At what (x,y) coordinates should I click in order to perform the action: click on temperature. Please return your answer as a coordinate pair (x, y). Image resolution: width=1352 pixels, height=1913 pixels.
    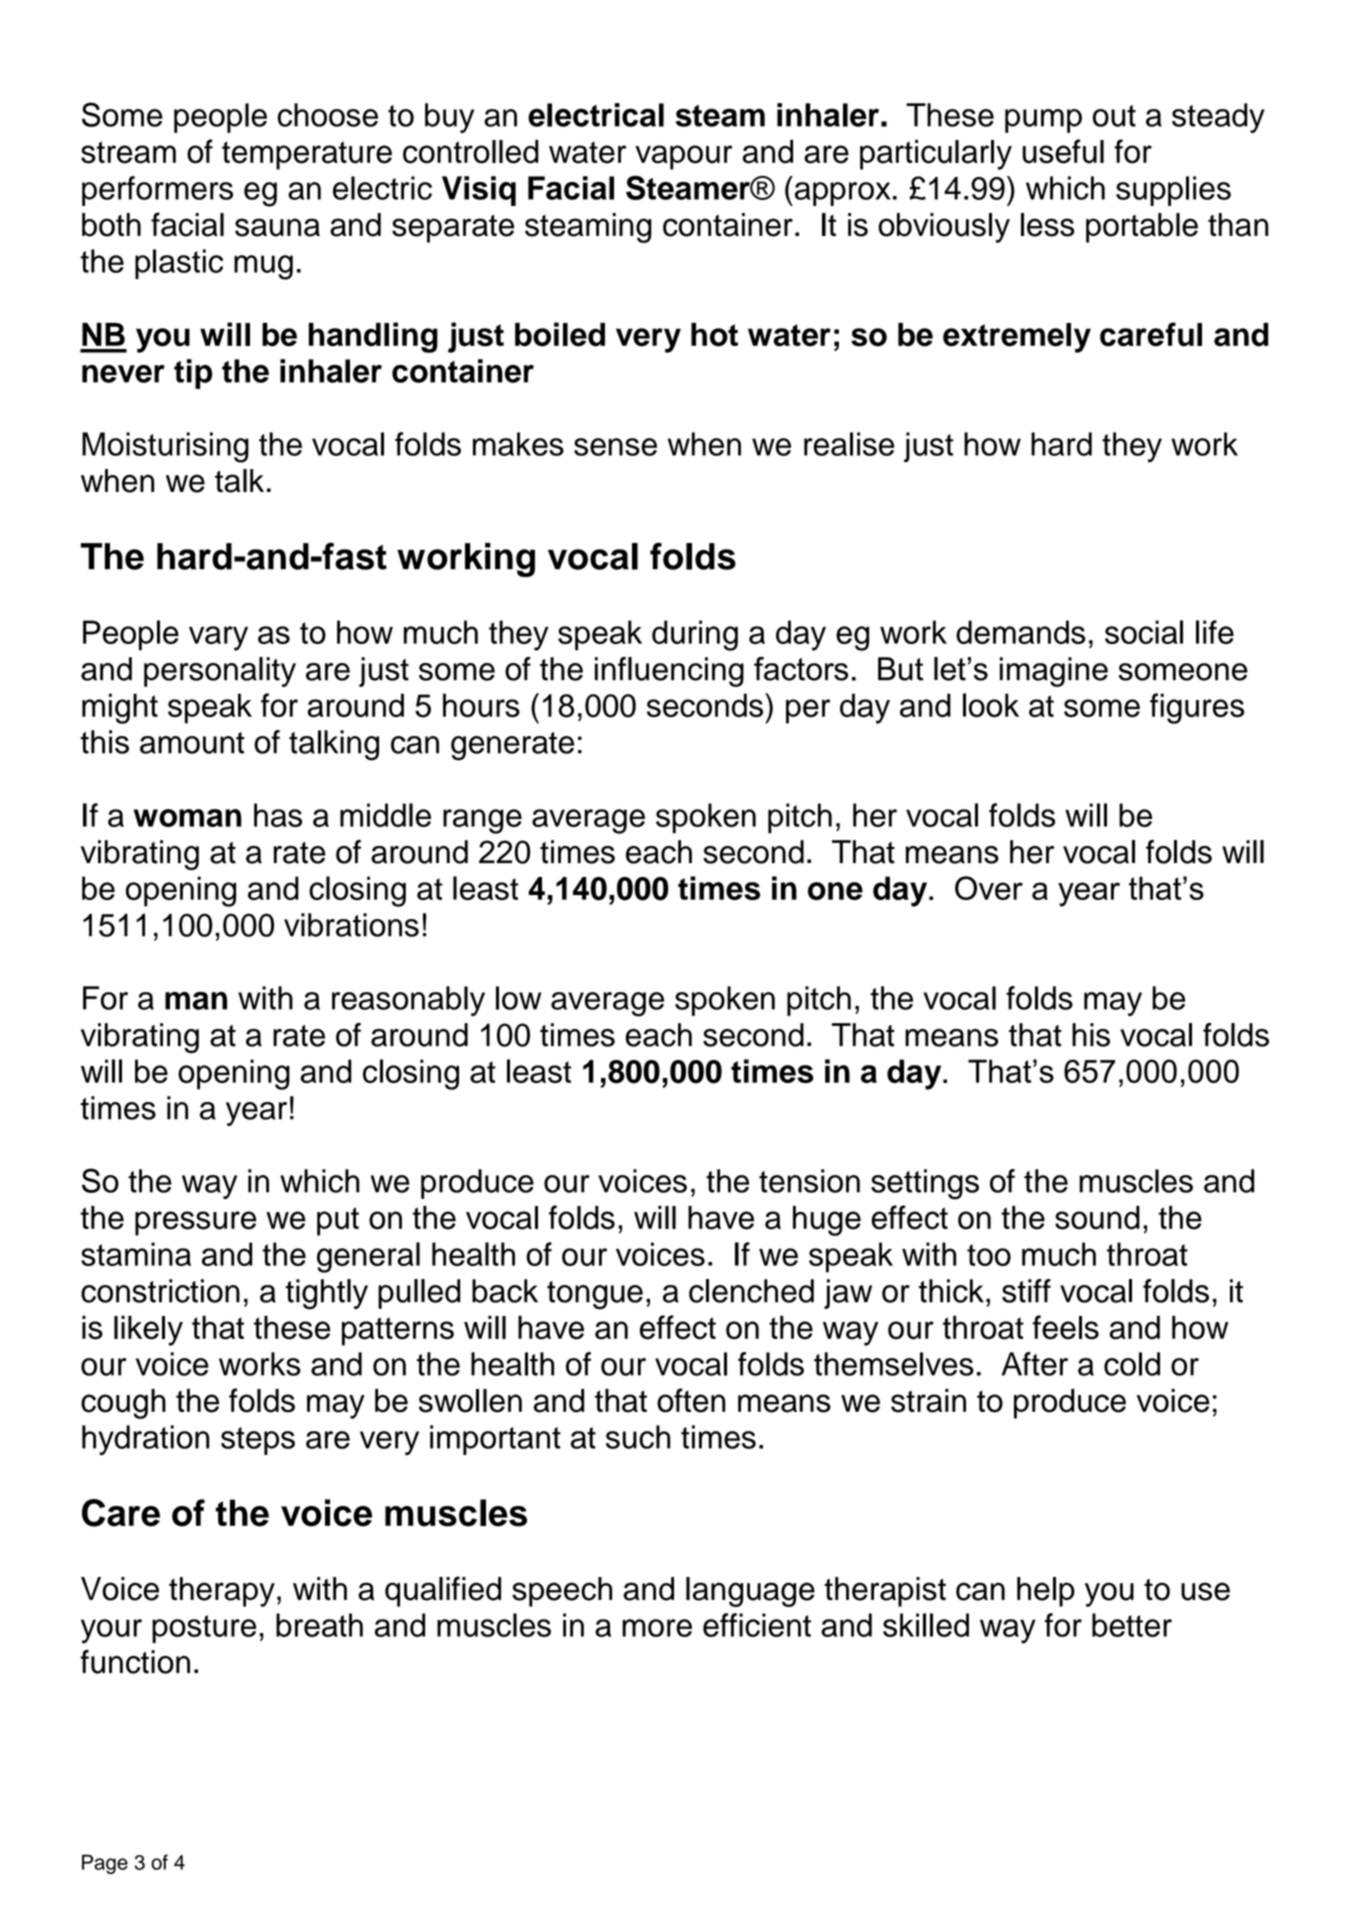
    Looking at the image, I should click on (307, 155).
